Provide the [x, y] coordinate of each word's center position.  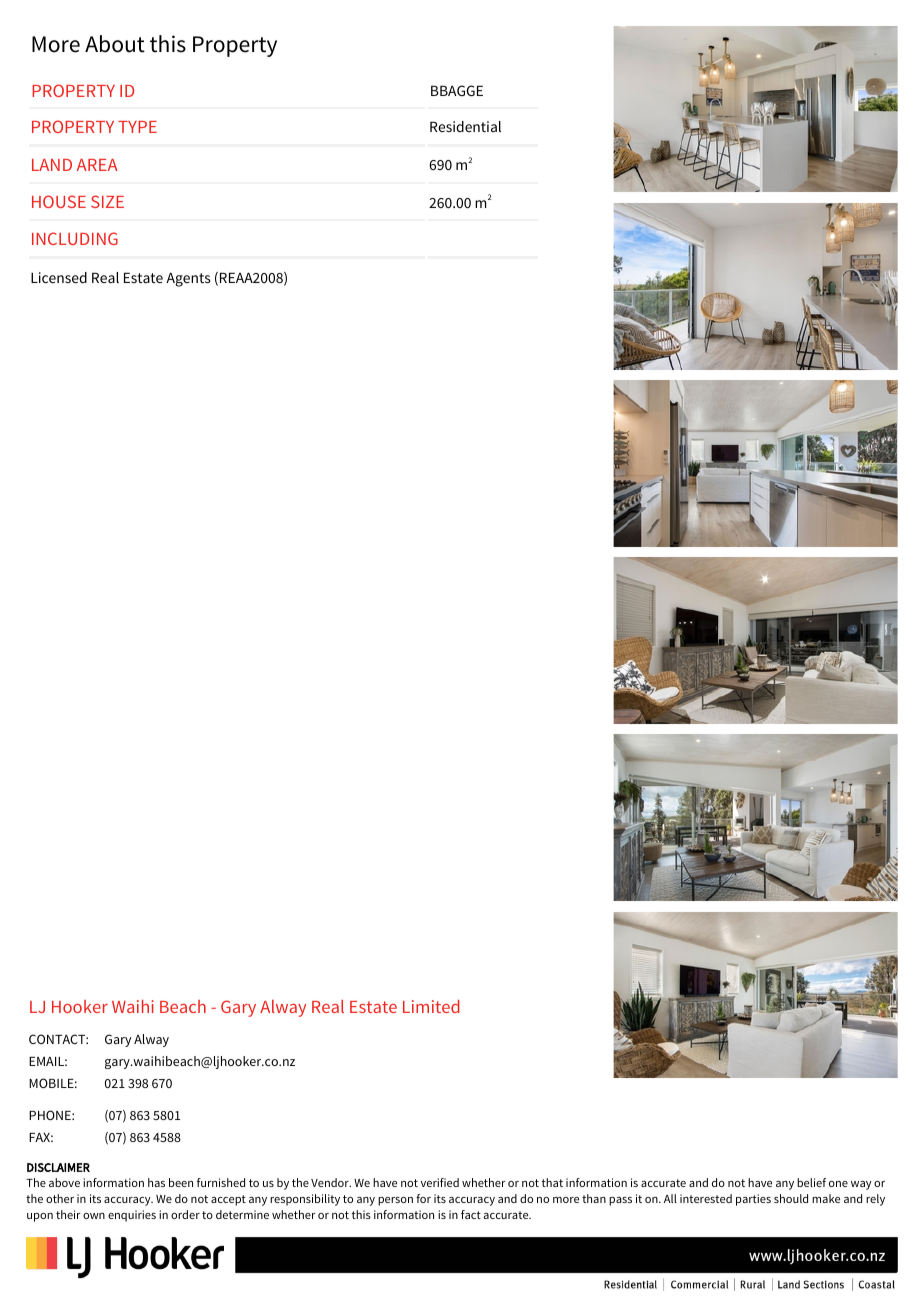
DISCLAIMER [58, 1167]
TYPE [137, 127]
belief [811, 1182]
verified [440, 1182]
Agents [188, 279]
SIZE [107, 201]
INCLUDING [75, 238]
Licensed [59, 277]
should [791, 1198]
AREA [97, 165]
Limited [431, 1006]
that [552, 1182]
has [156, 1182]
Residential [465, 126]
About [115, 44]
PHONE [51, 1115]
